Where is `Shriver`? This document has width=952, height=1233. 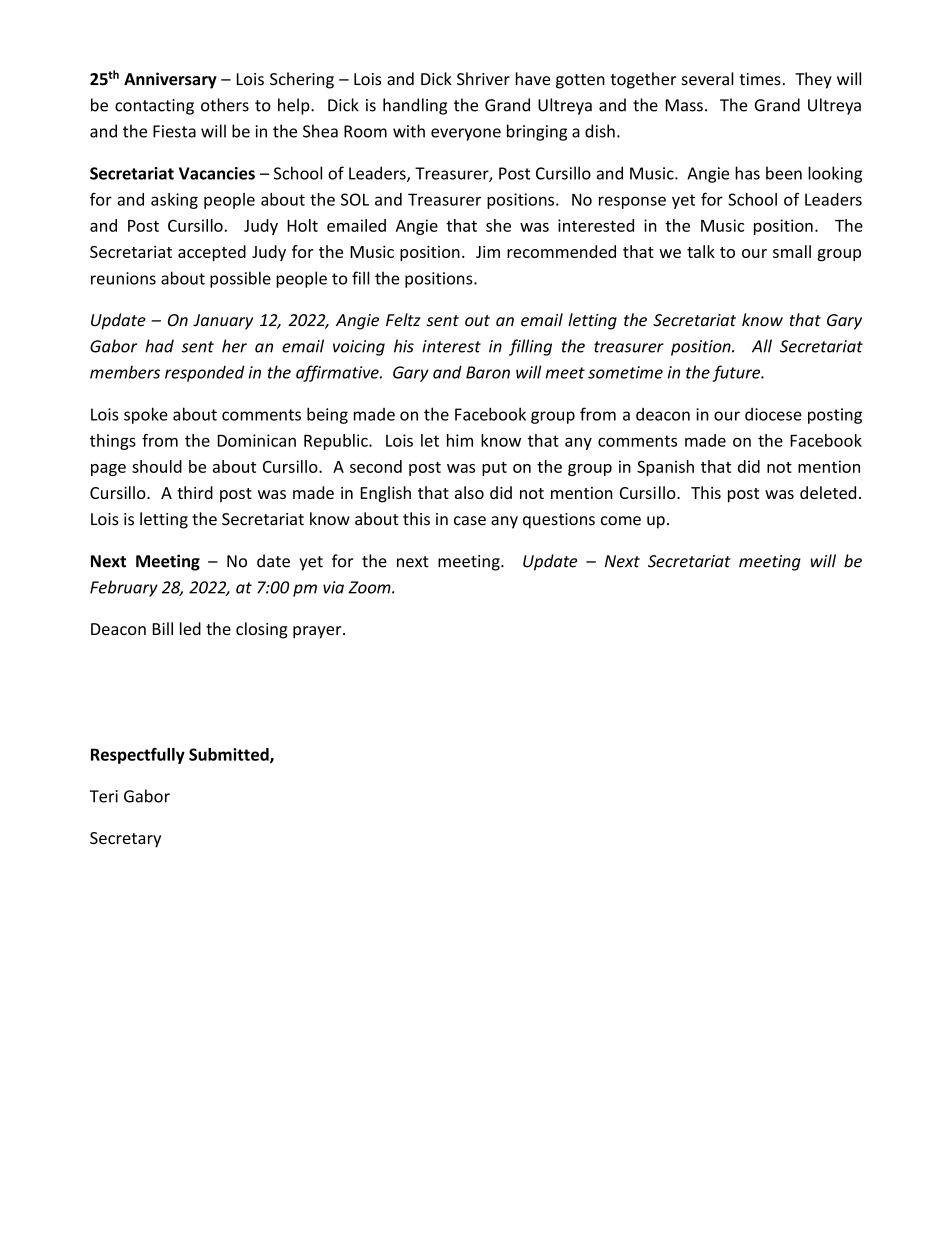
Shriver is located at coordinates (483, 79).
